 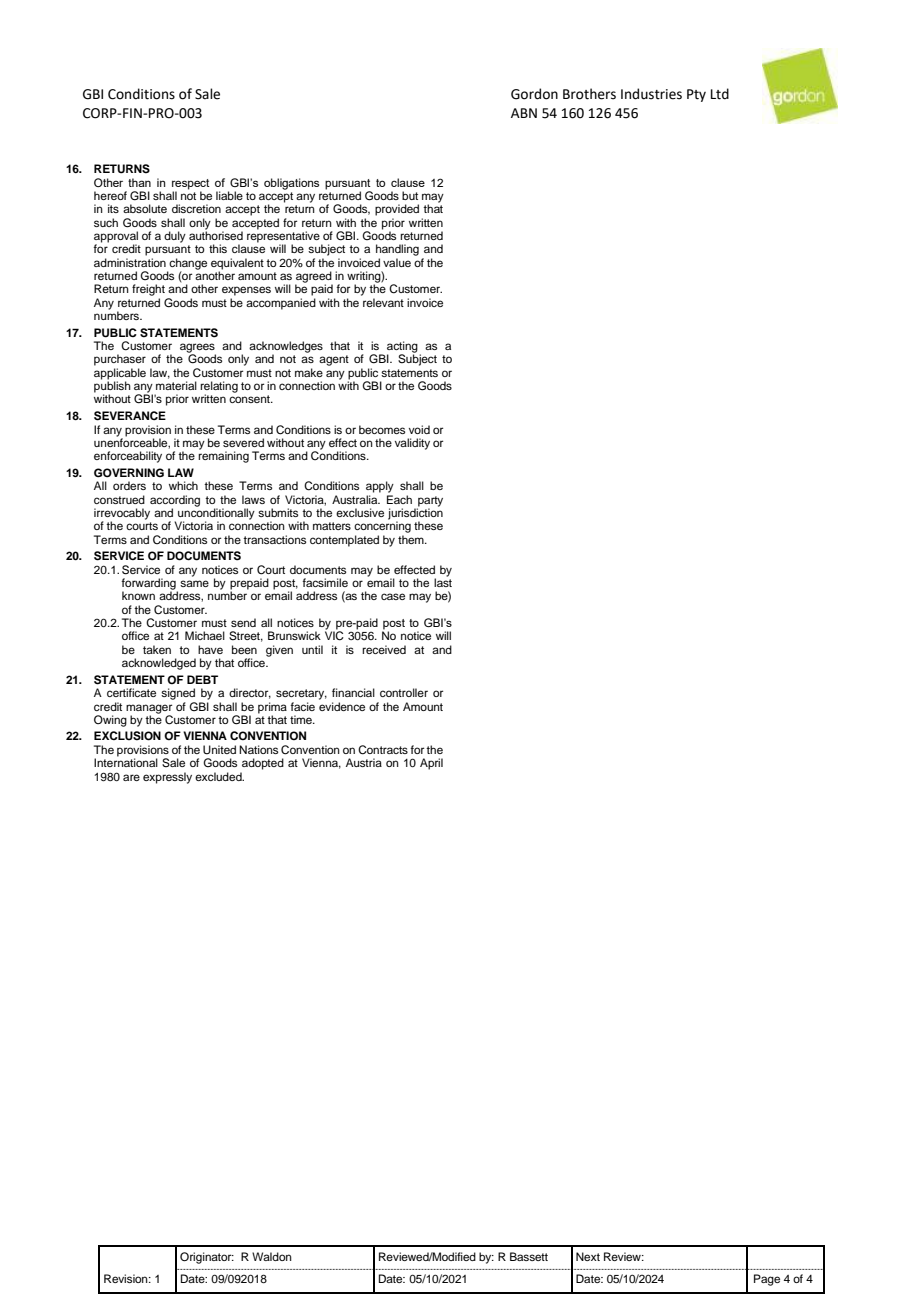 What do you see at coordinates (191, 184) in the screenshot?
I see `respect` at bounding box center [191, 184].
